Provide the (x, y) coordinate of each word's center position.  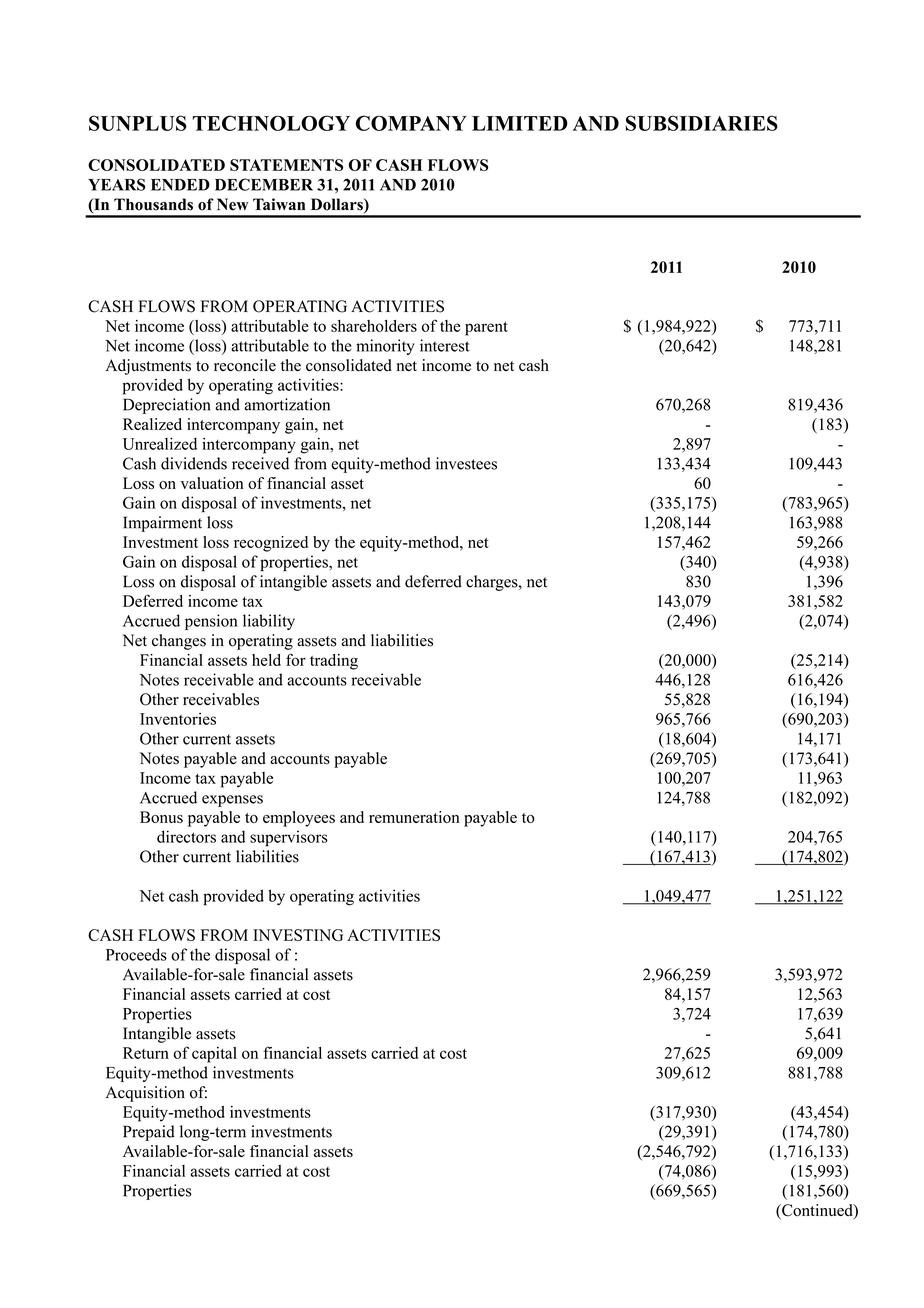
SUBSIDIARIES (702, 123)
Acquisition (145, 1094)
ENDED (180, 185)
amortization (287, 404)
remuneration (414, 817)
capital (214, 1055)
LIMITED (520, 123)
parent (486, 329)
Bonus (161, 817)
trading (334, 662)
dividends (194, 463)
